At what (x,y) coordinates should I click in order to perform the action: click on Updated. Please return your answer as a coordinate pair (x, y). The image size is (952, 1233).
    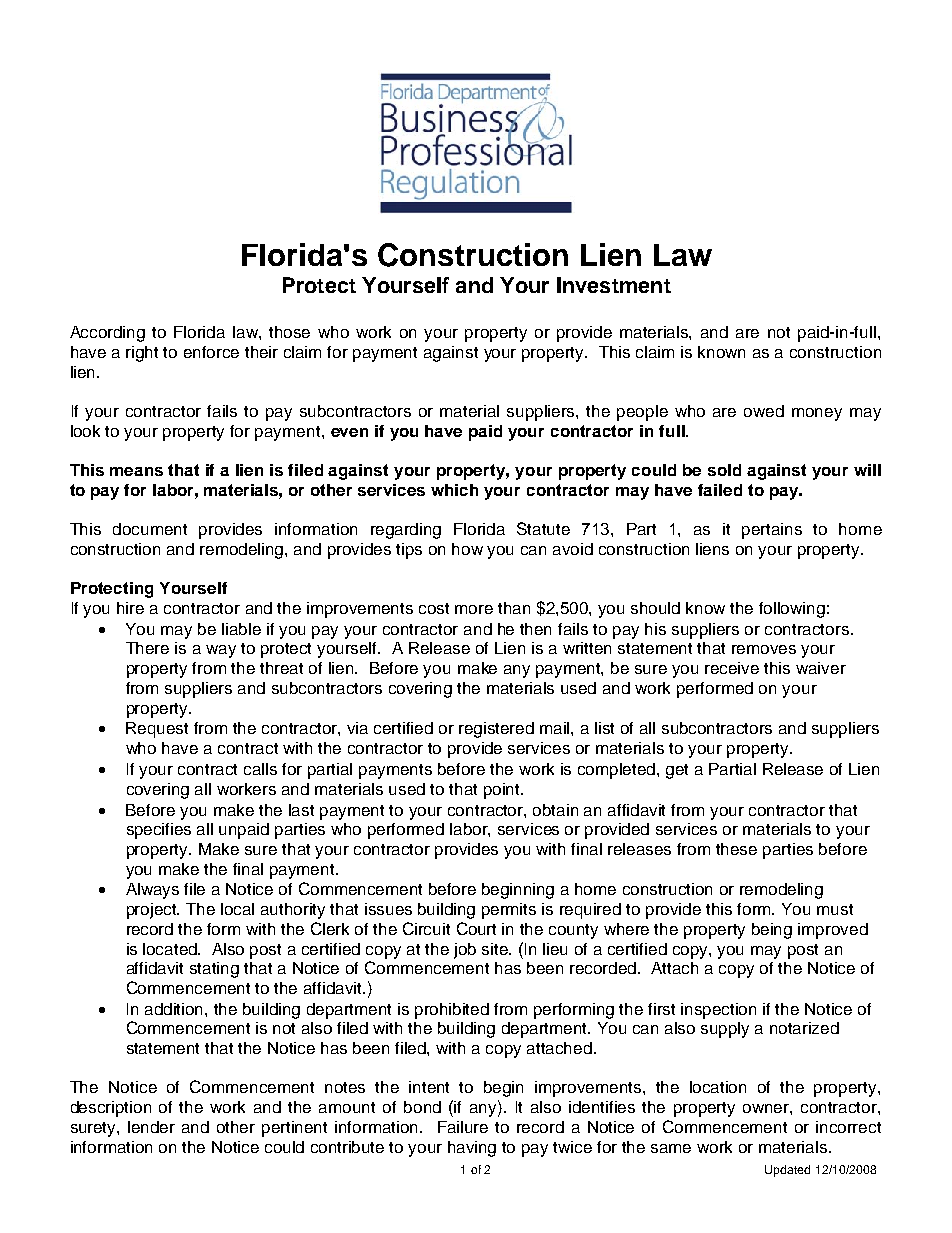
    Looking at the image, I should click on (787, 1171).
